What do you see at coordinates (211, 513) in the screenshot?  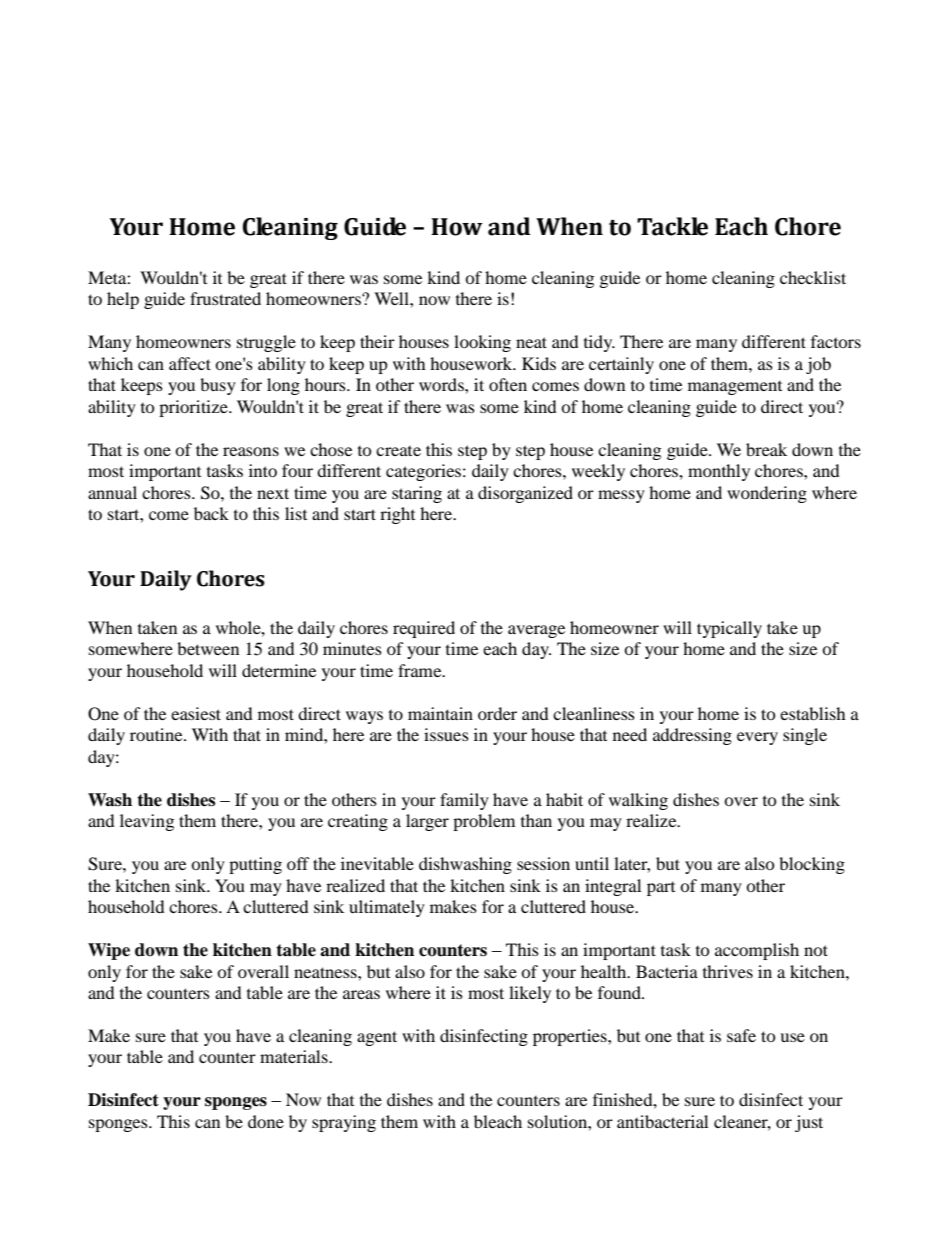 I see `back` at bounding box center [211, 513].
